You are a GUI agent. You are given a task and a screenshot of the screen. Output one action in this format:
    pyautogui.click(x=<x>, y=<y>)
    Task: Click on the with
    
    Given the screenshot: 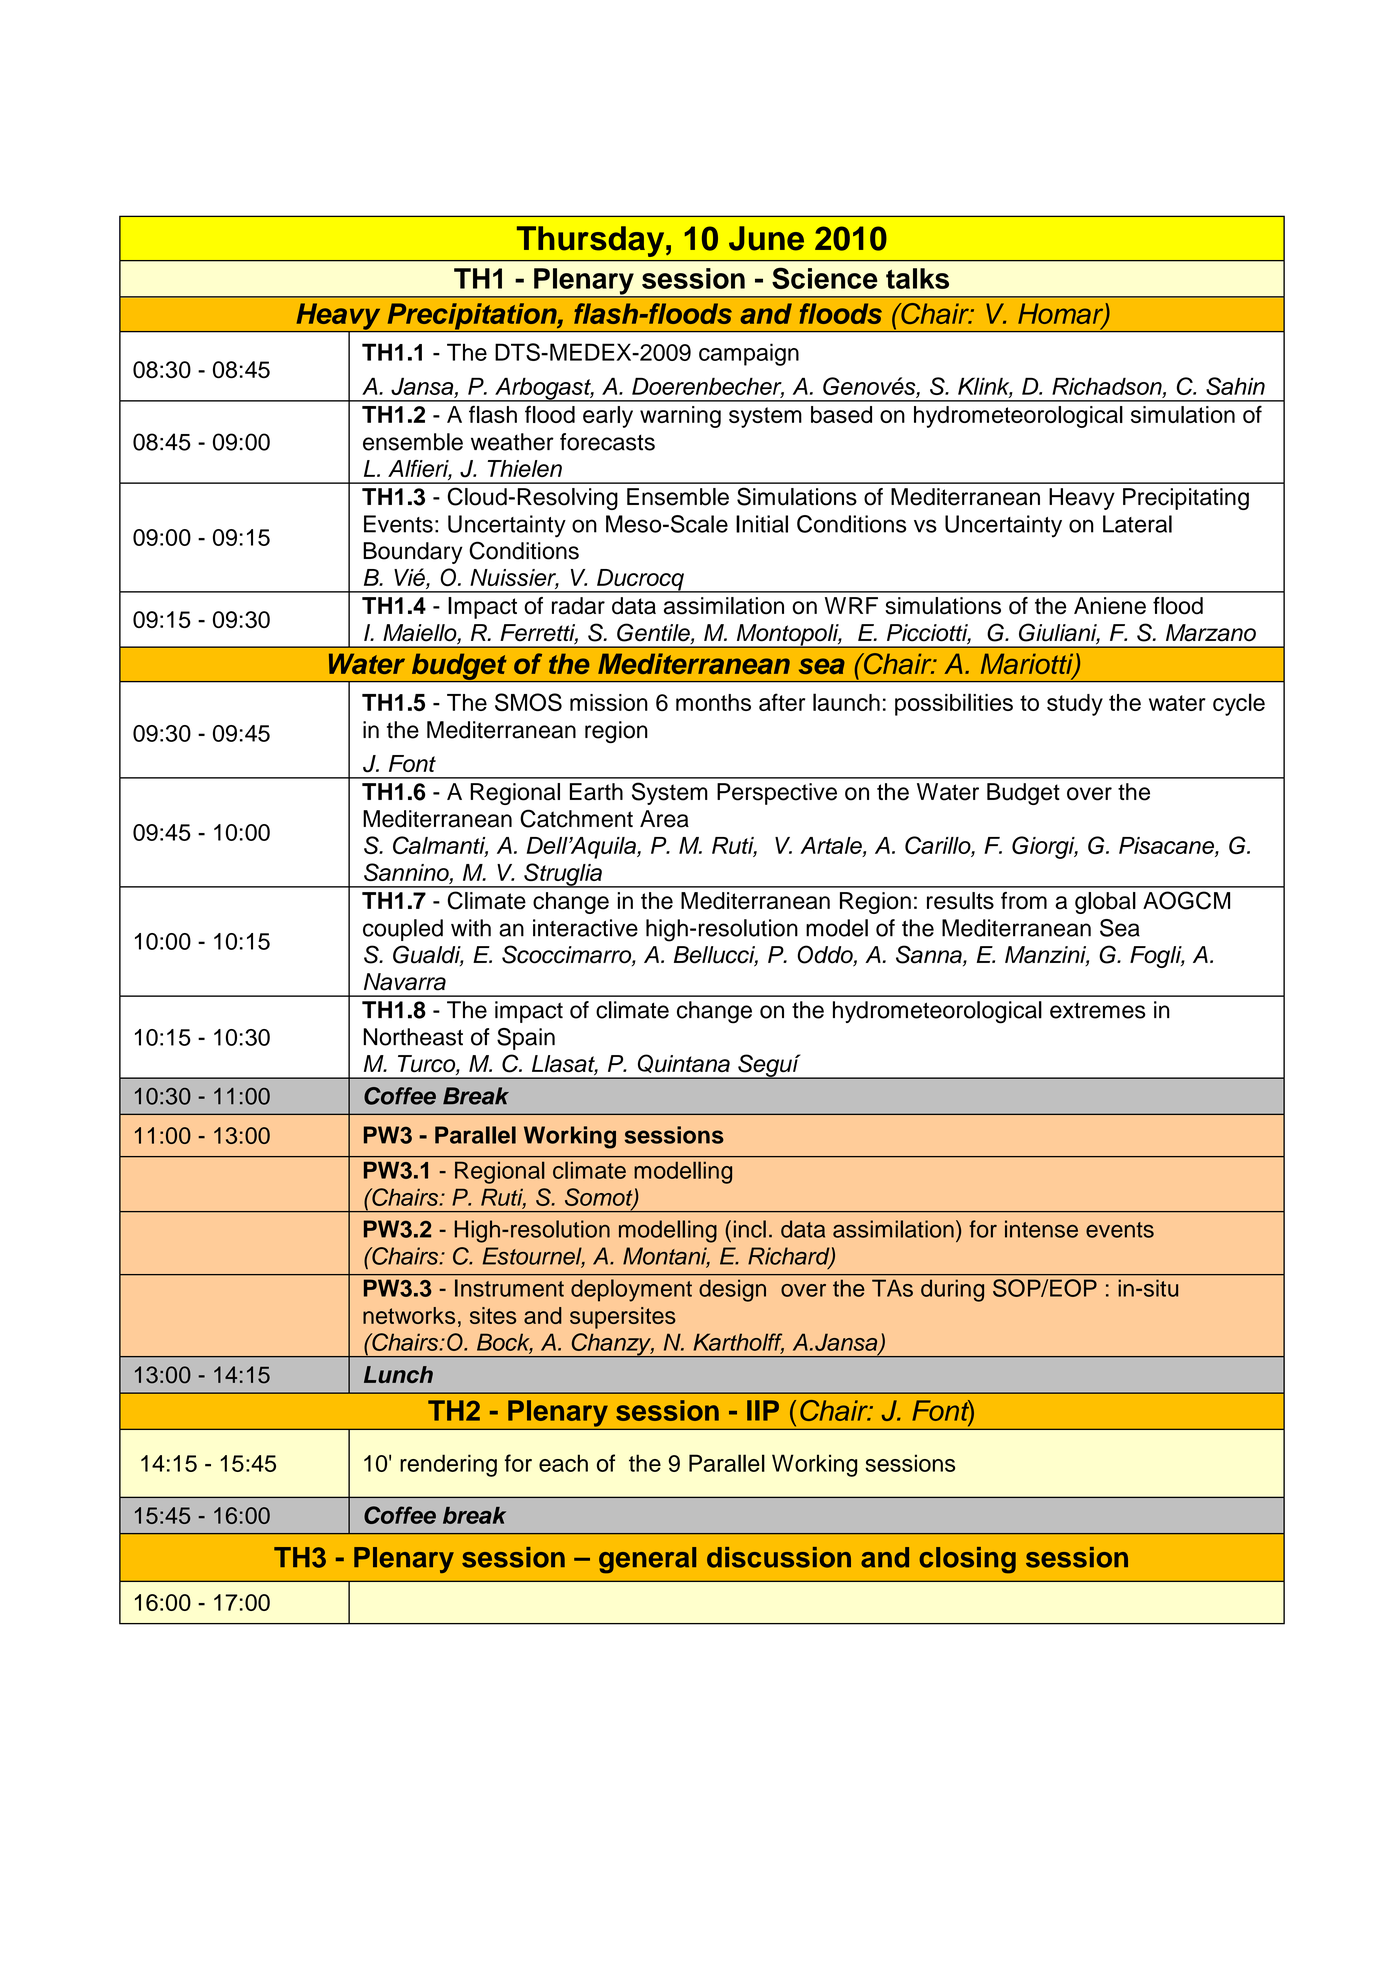 What is the action you would take?
    pyautogui.click(x=471, y=928)
